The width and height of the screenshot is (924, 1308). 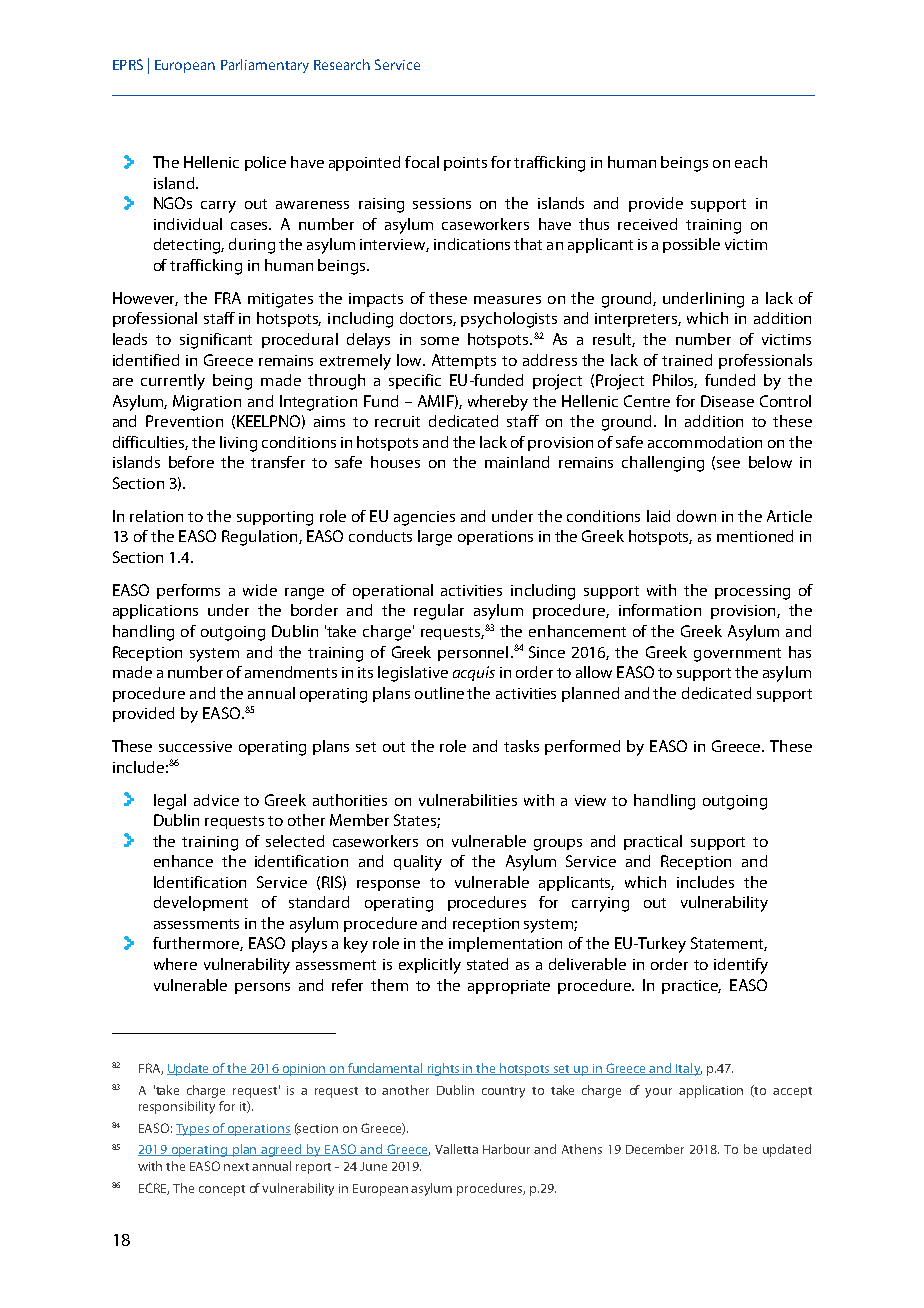 What do you see at coordinates (236, 1167) in the screenshot?
I see `next` at bounding box center [236, 1167].
